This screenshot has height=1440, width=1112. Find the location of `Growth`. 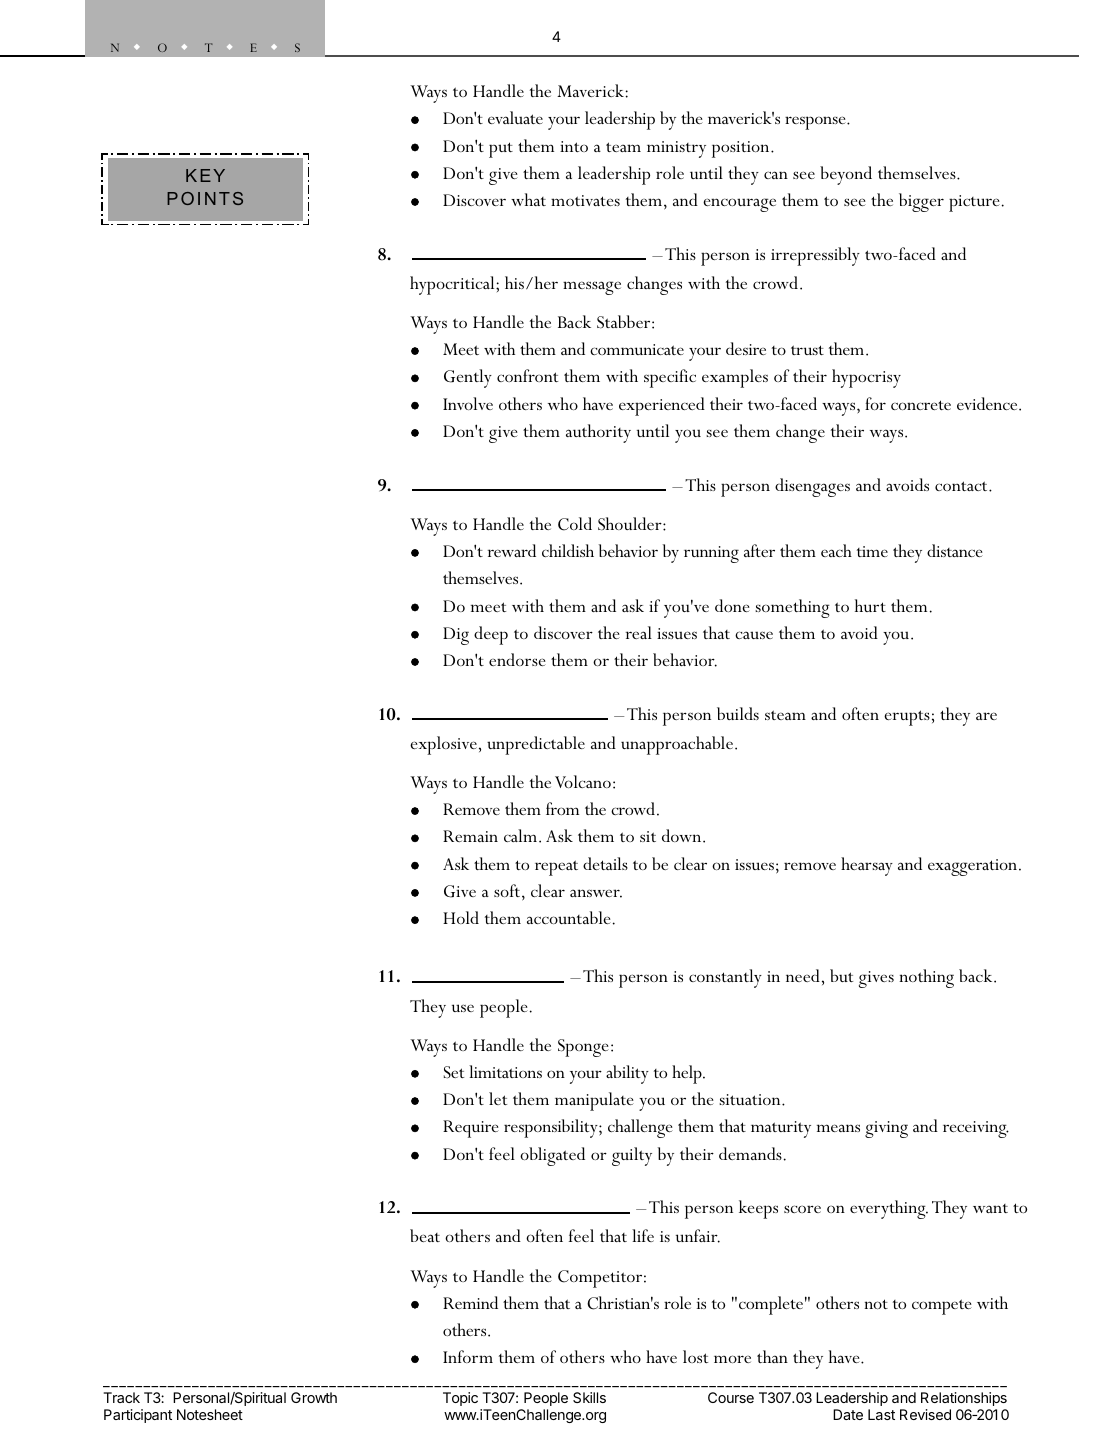

Growth is located at coordinates (314, 1397).
